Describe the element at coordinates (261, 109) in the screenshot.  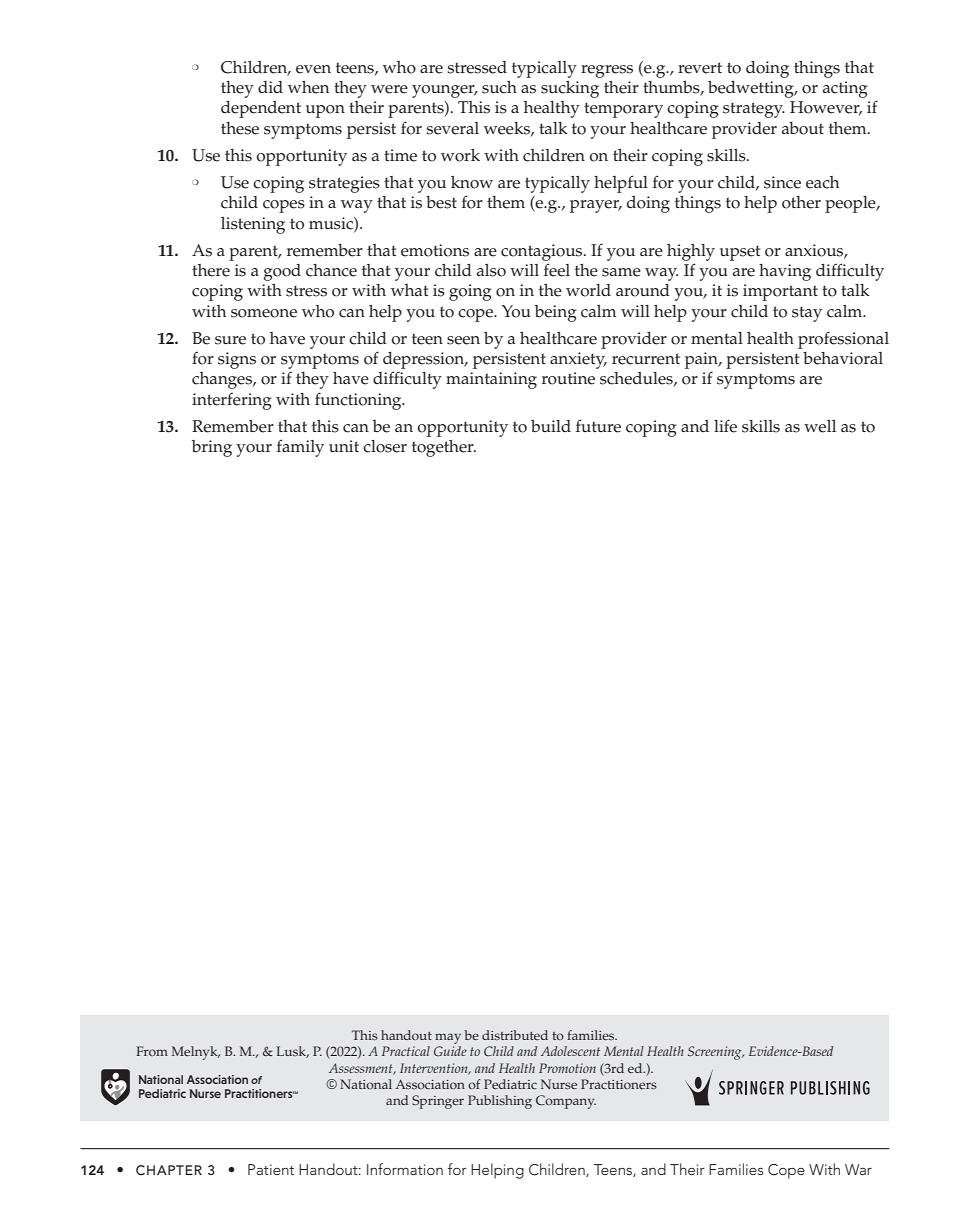
I see `dependent` at that location.
